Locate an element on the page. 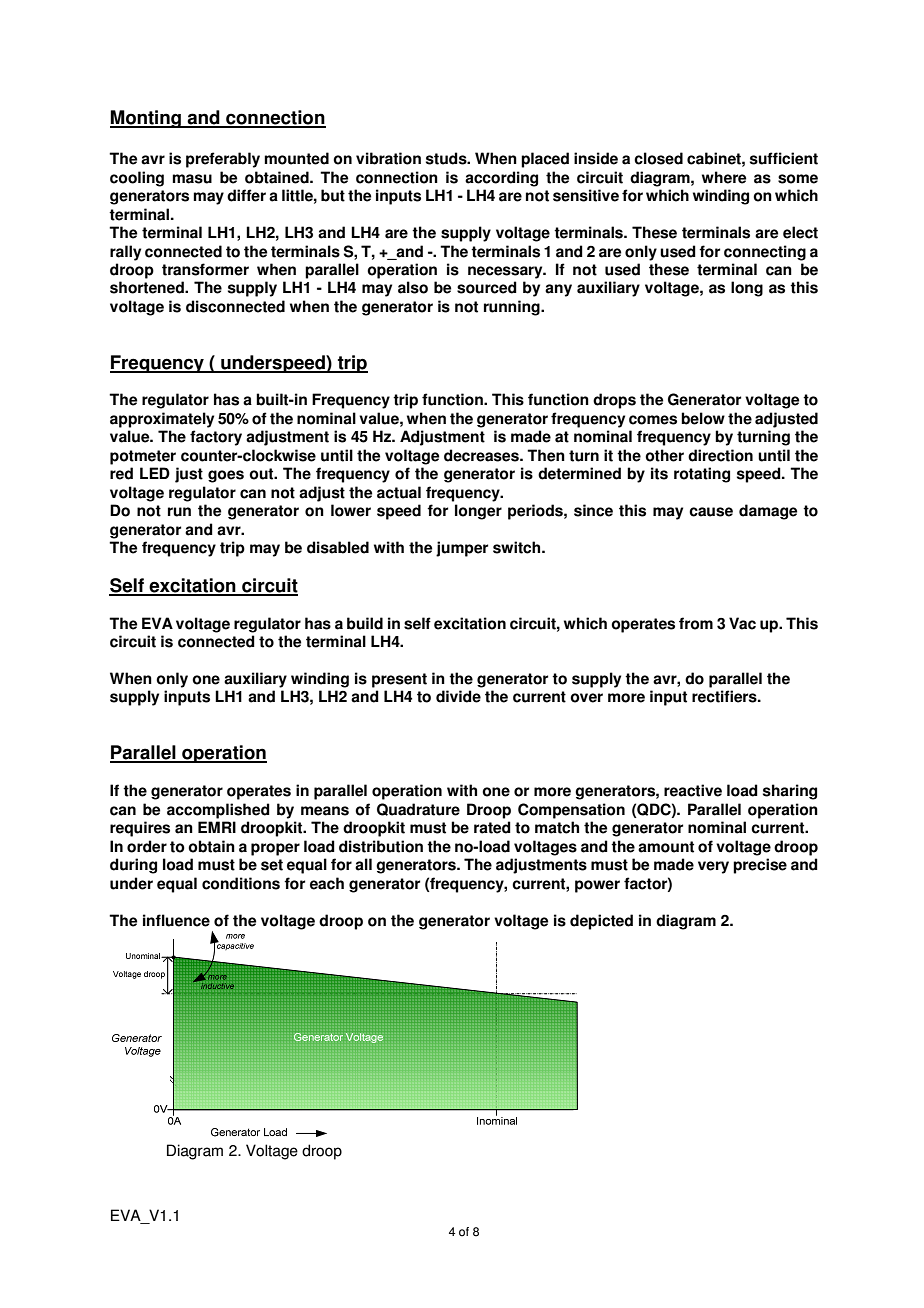  where is located at coordinates (724, 177).
